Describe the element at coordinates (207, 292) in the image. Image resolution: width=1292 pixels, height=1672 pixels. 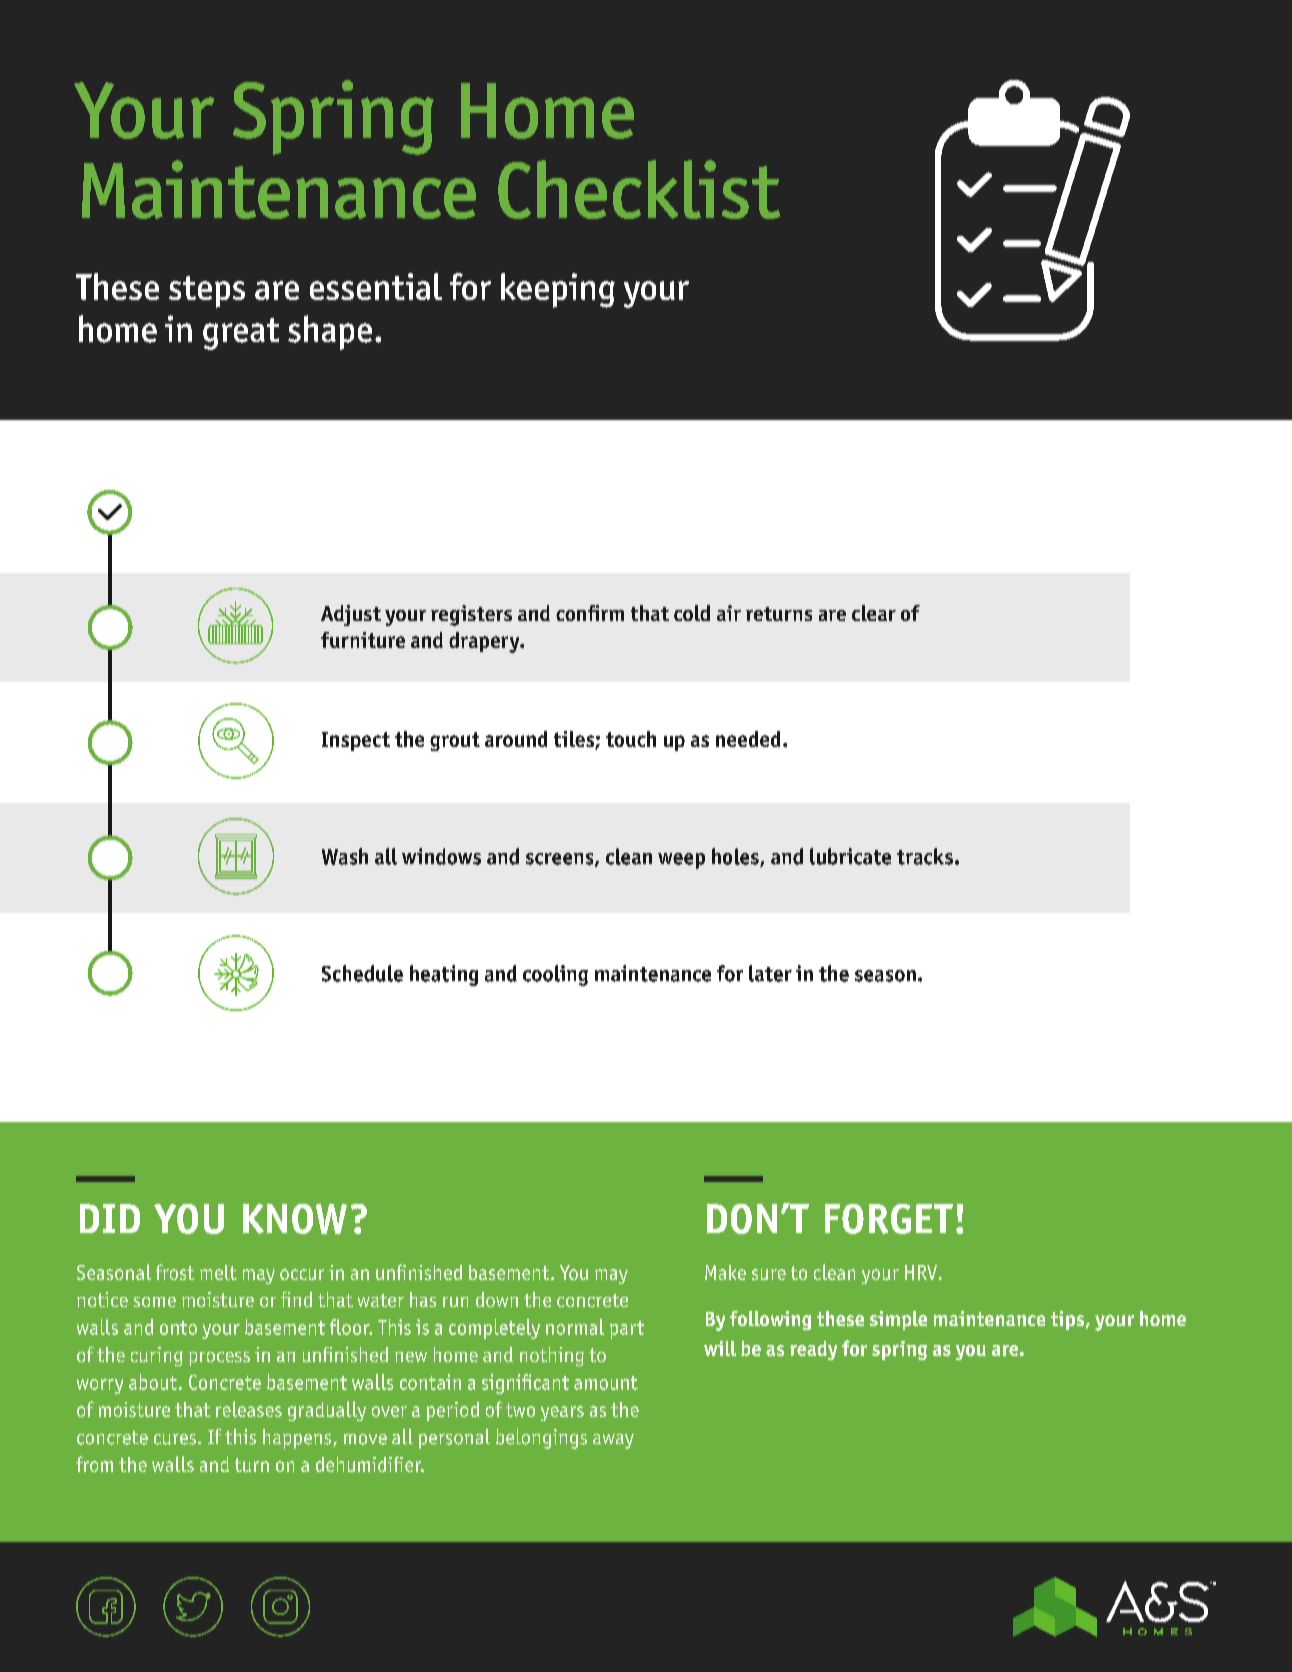
I see `steps` at that location.
